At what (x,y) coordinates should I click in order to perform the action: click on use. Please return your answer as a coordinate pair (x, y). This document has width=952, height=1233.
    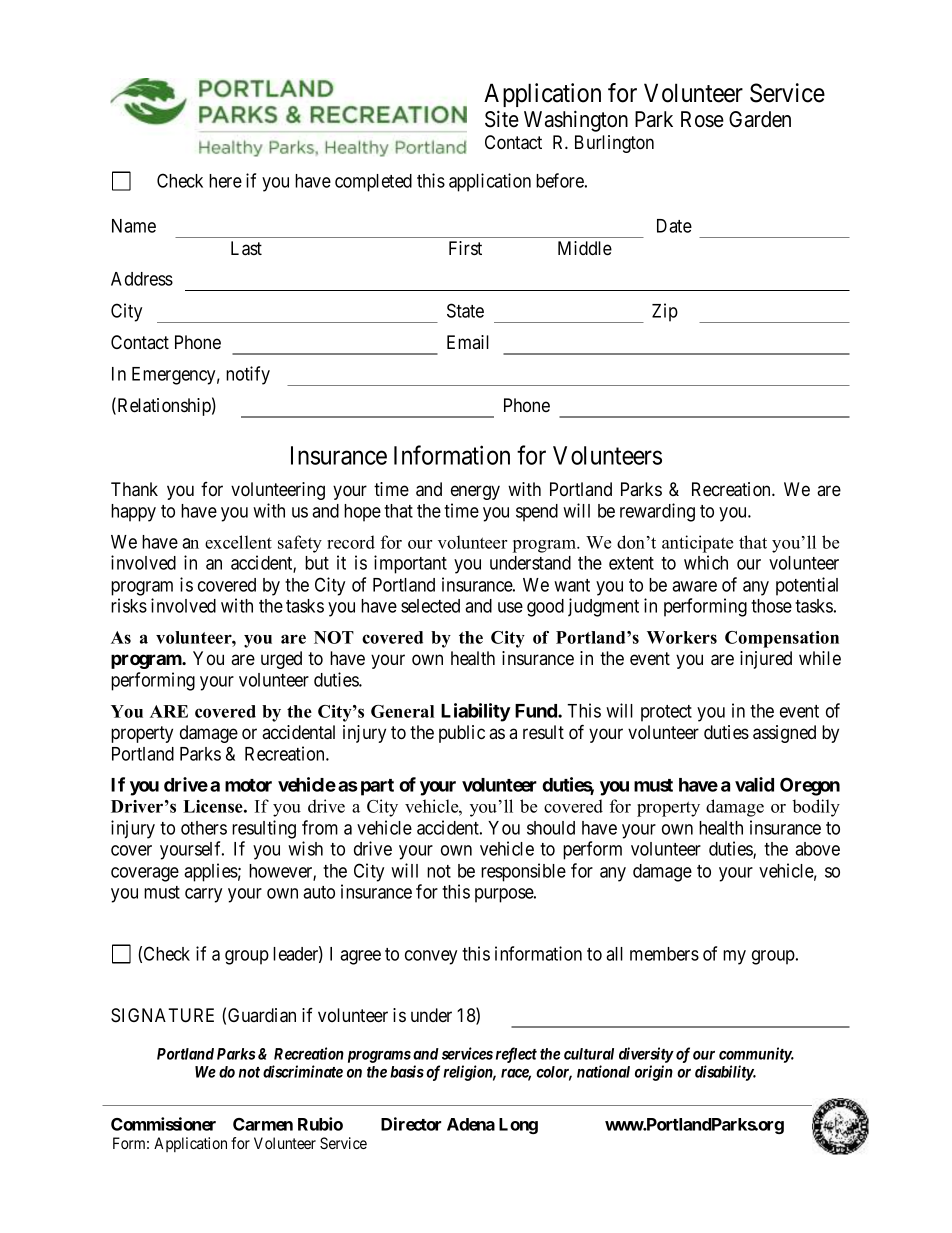
    Looking at the image, I should click on (510, 607).
